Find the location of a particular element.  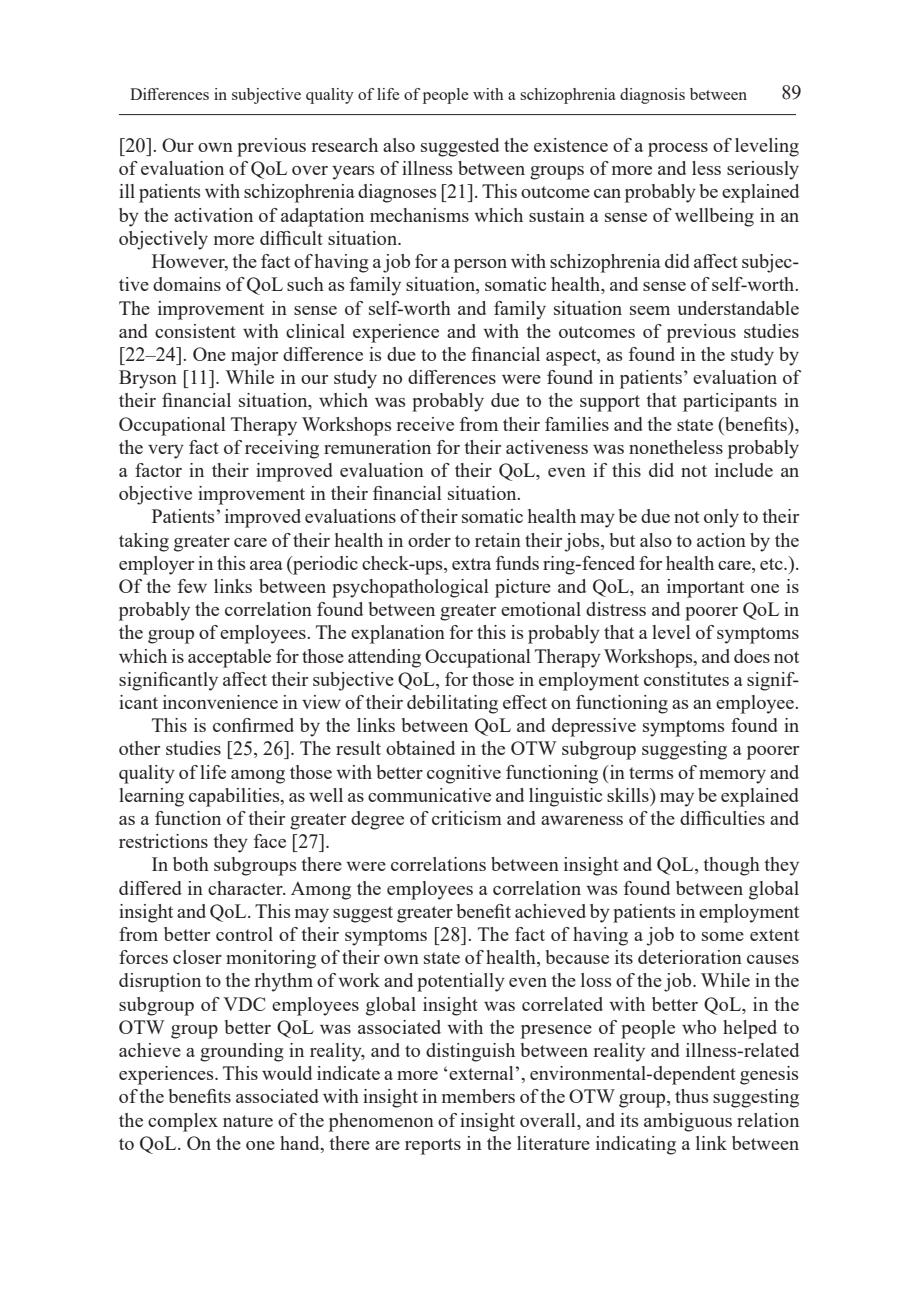

diagnoses is located at coordinates (397, 193).
